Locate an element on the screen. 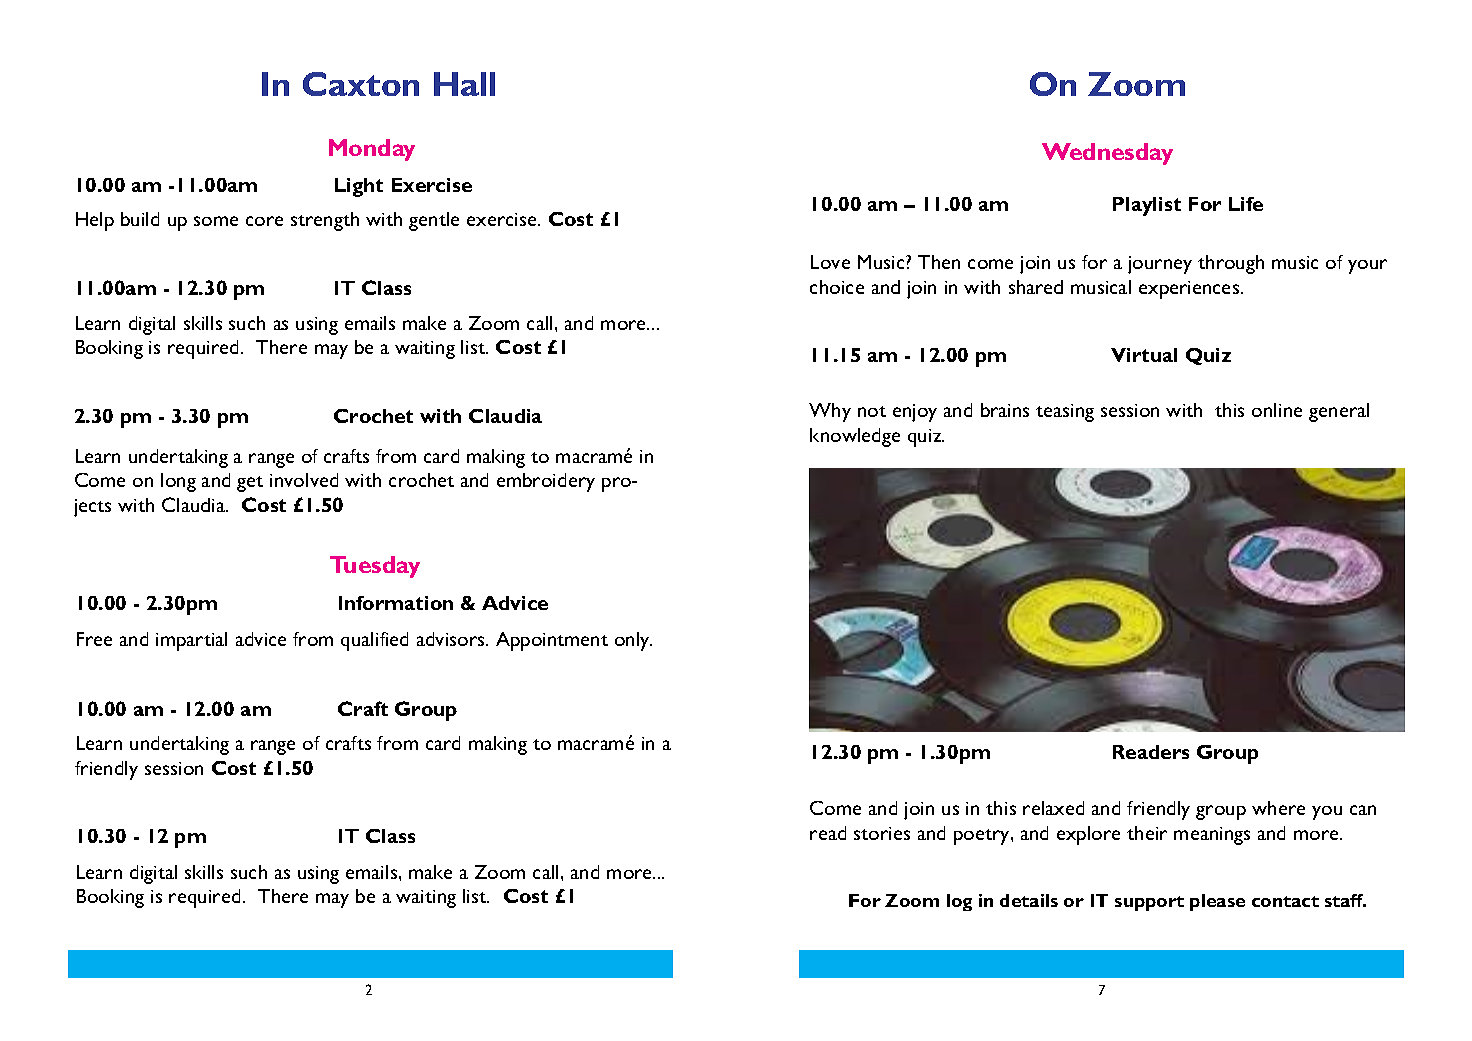 The image size is (1472, 1041). Hall is located at coordinates (464, 84).
